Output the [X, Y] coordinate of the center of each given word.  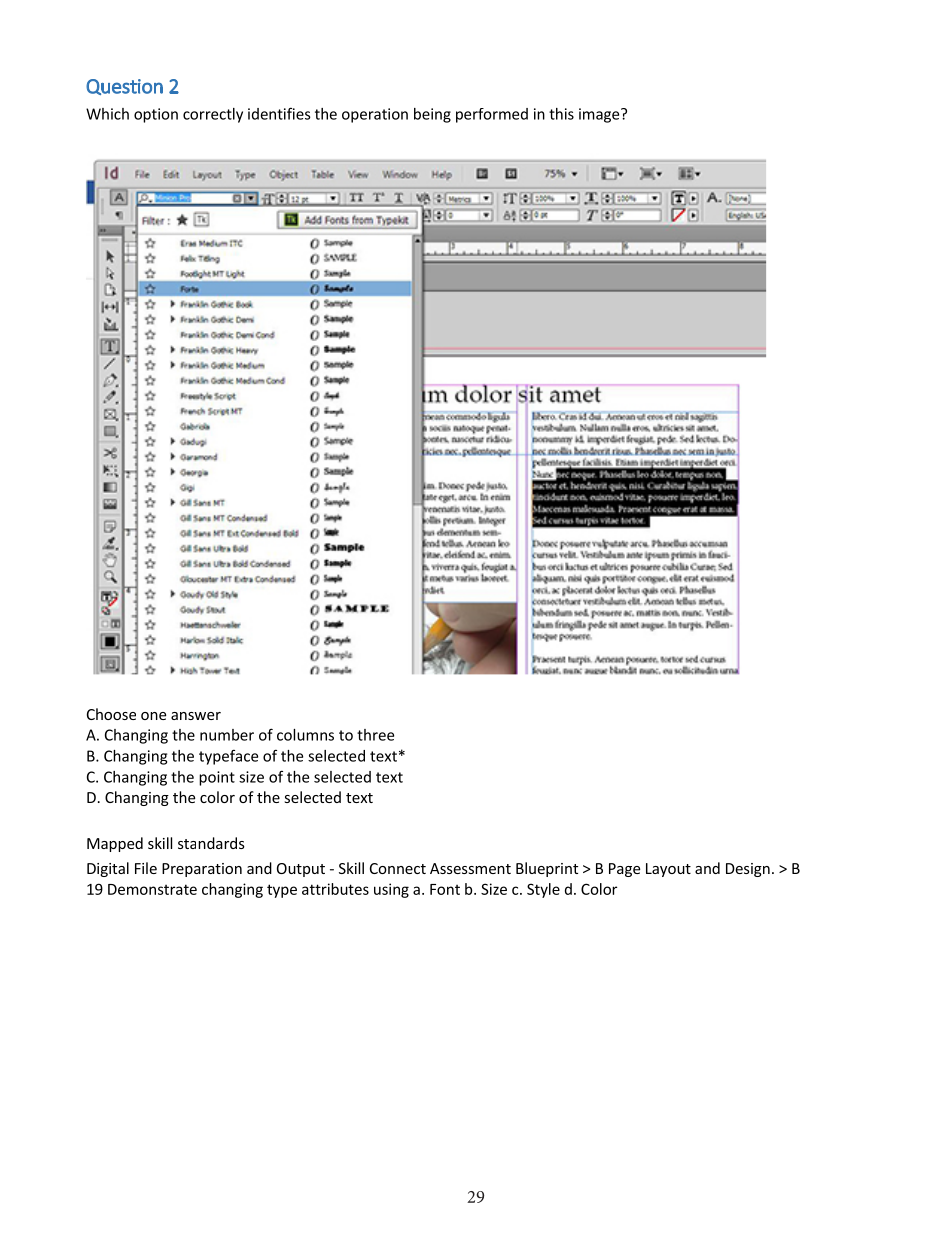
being [432, 115]
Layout [668, 870]
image [600, 115]
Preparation [202, 870]
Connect [398, 868]
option [156, 115]
